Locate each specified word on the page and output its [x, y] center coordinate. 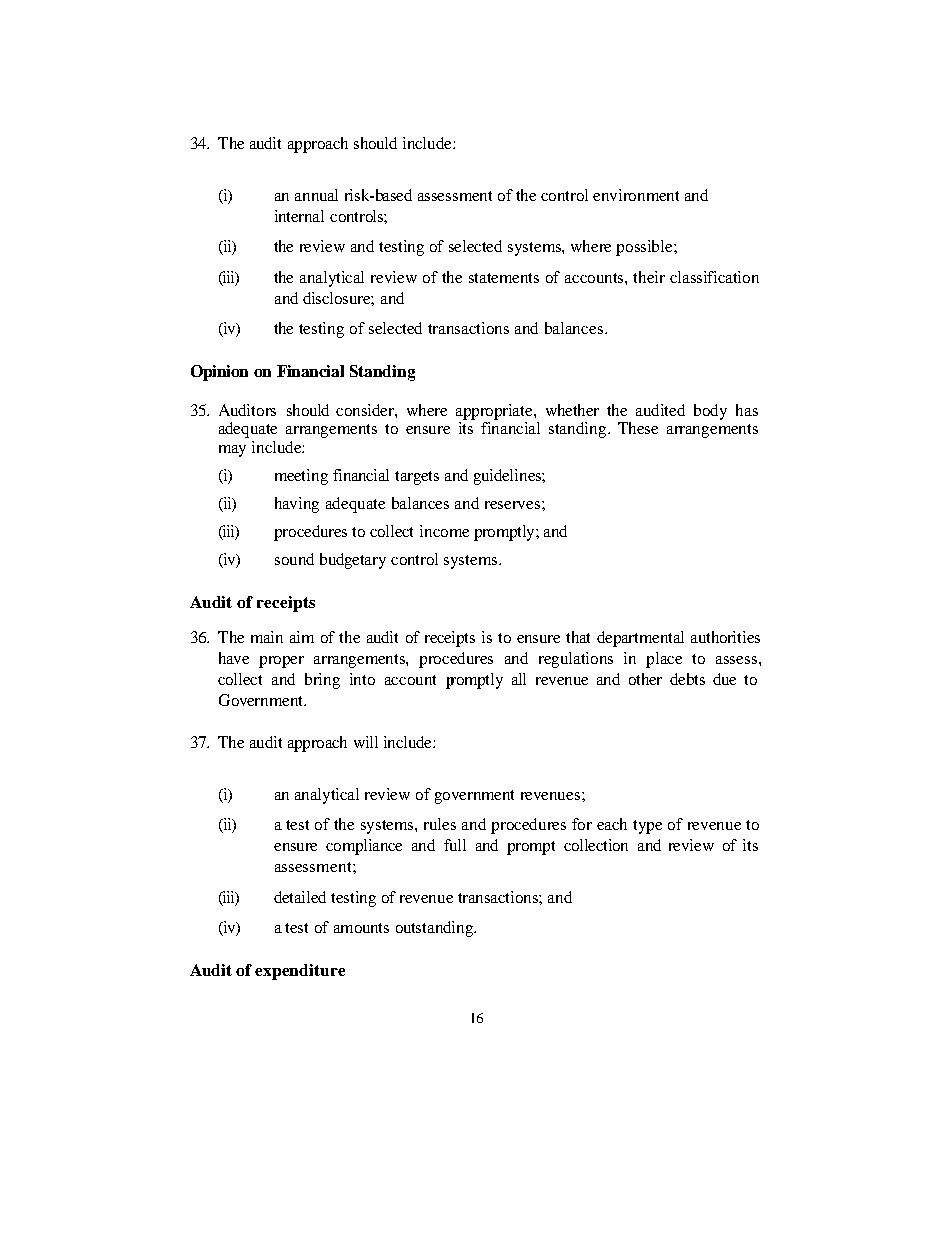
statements [504, 278]
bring [322, 681]
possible [645, 248]
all [519, 679]
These [638, 428]
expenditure [300, 972]
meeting [301, 477]
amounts [361, 928]
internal [299, 216]
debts [687, 679]
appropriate [495, 412]
